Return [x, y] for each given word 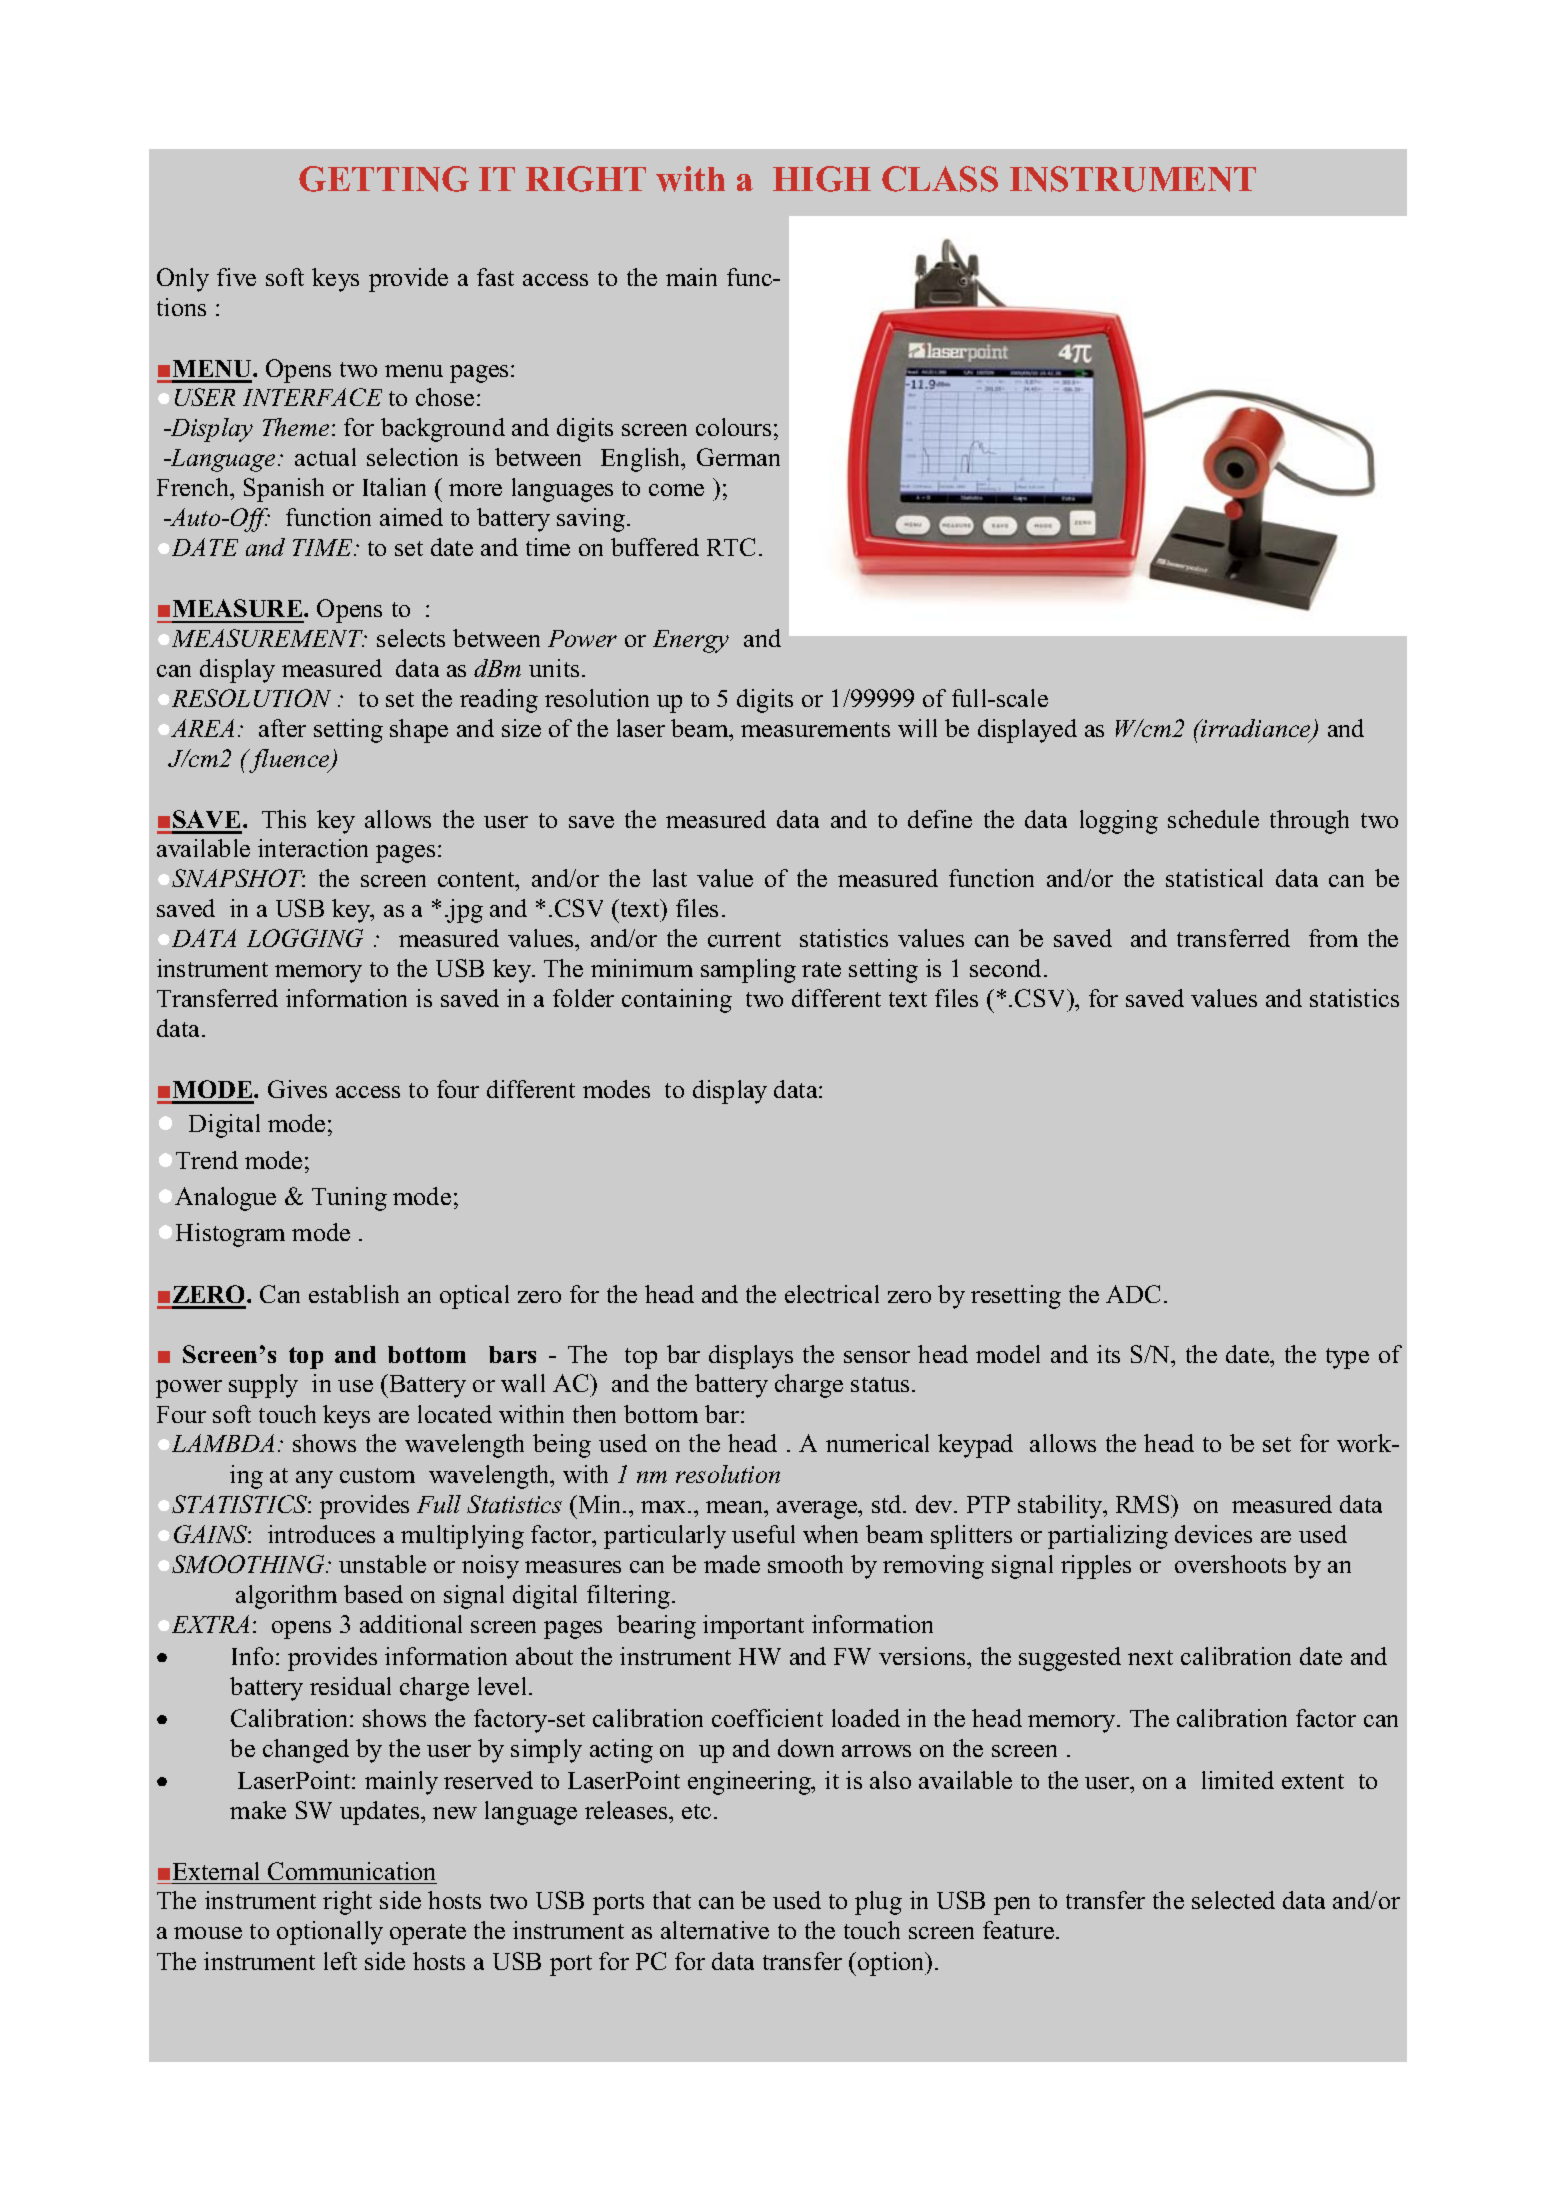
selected [1233, 1900]
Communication [351, 1871]
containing [677, 1001]
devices [1213, 1534]
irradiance [1257, 729]
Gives [297, 1089]
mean [736, 1507]
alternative [715, 1930]
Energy [691, 641]
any [314, 1480]
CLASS [940, 179]
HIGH [822, 179]
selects [411, 638]
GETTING [384, 179]
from [1333, 938]
